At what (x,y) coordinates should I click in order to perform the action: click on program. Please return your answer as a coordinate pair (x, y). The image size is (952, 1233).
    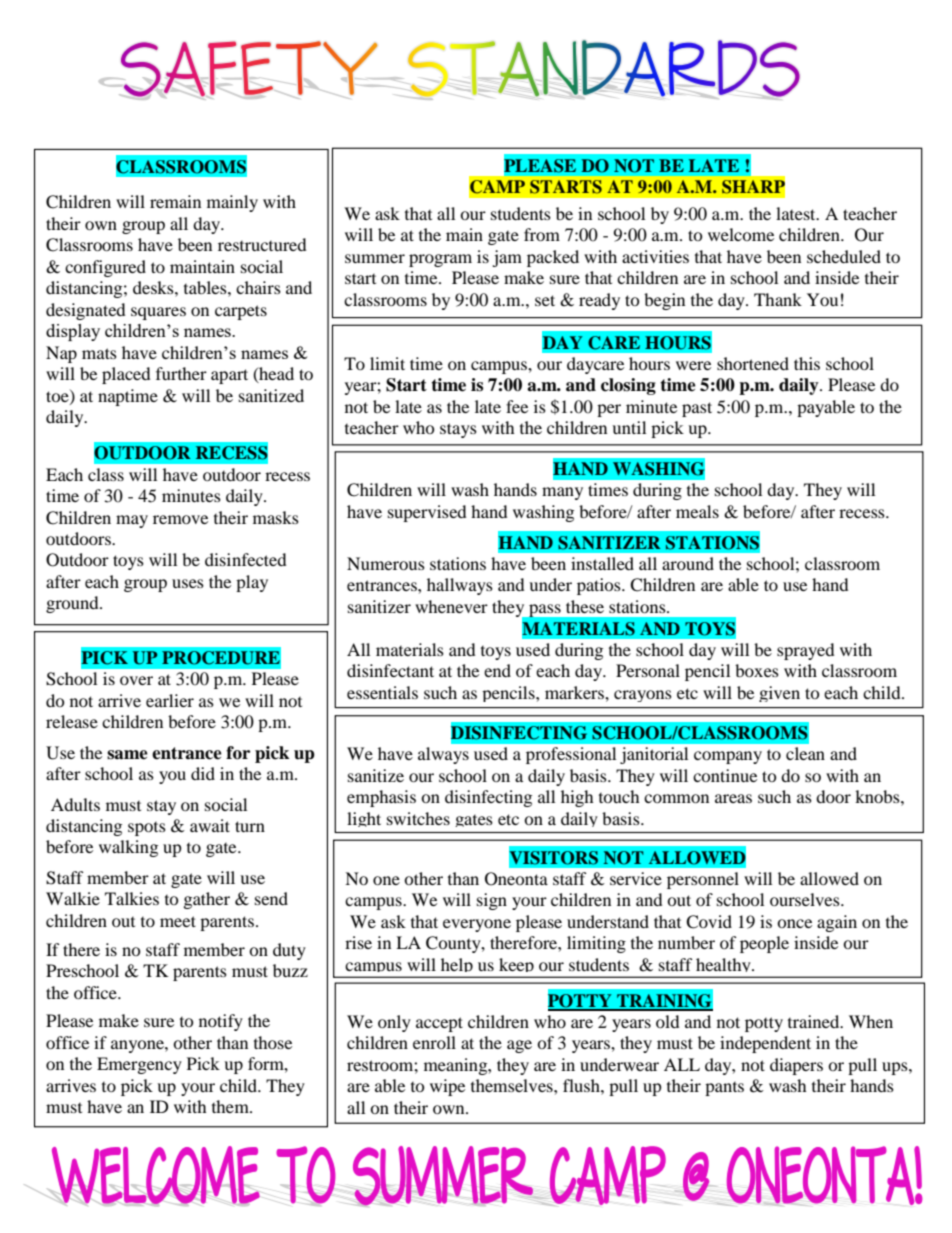
    Looking at the image, I should click on (440, 260).
